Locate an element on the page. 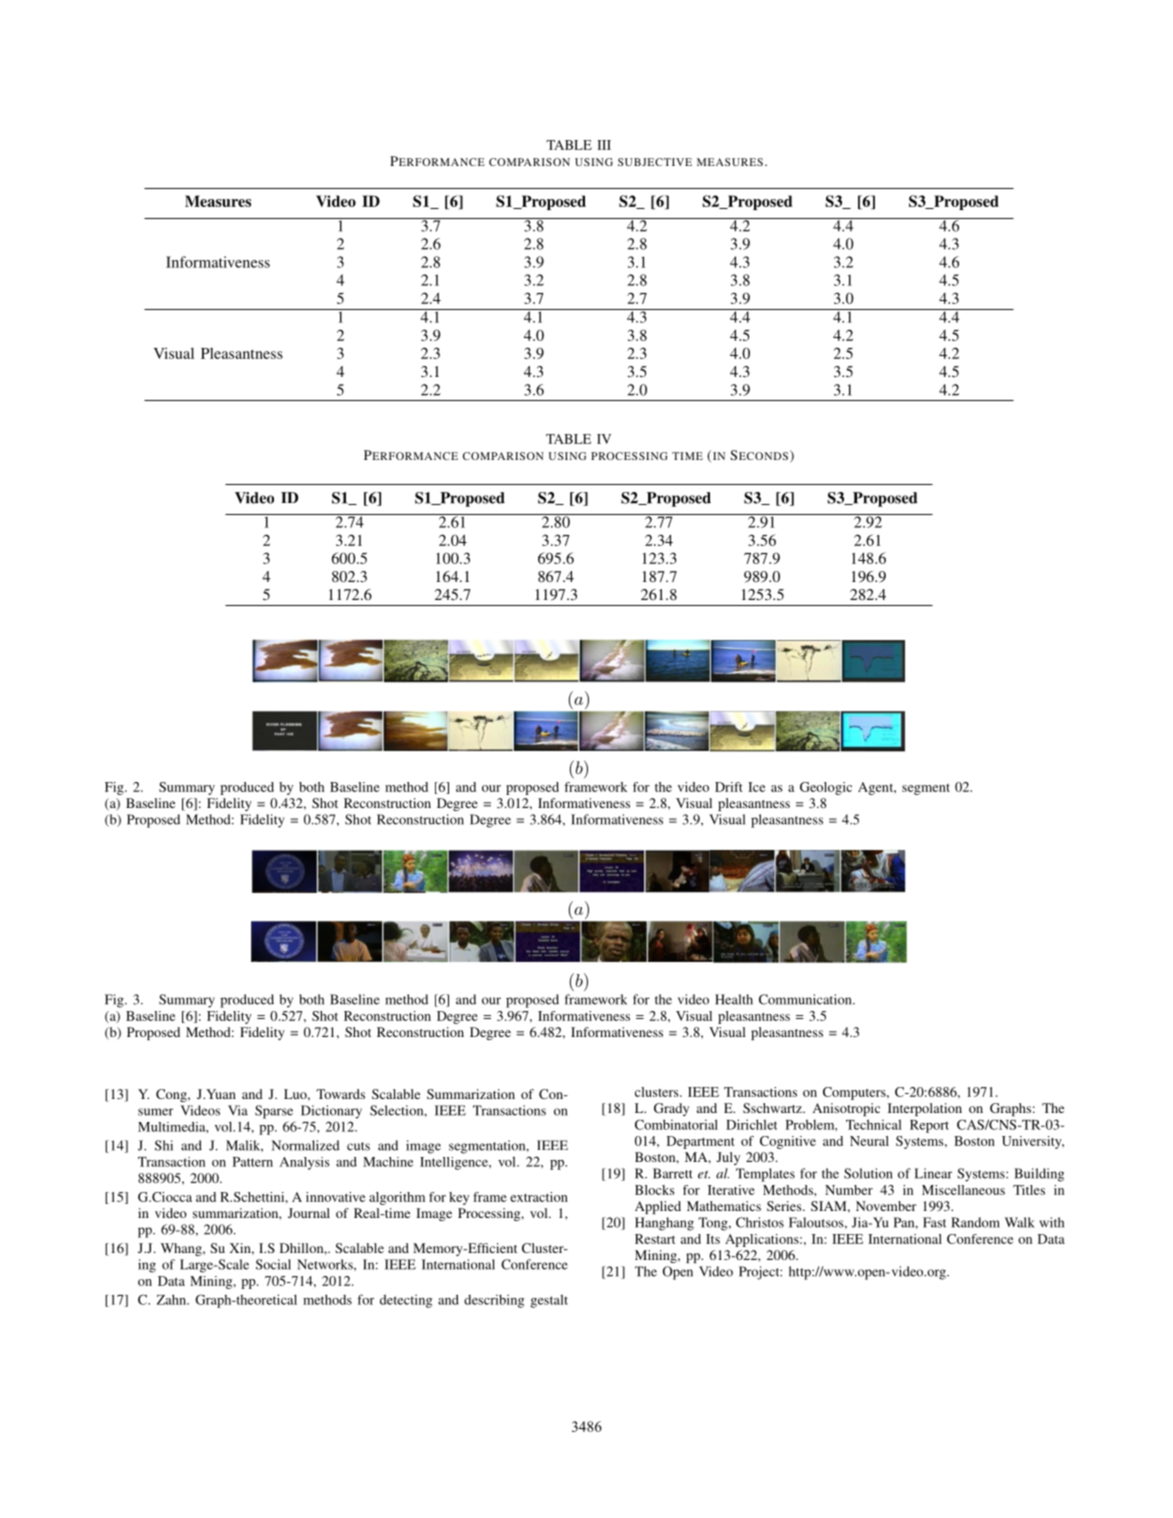 This page has width=1173, height=1518. Towards is located at coordinates (340, 1094).
